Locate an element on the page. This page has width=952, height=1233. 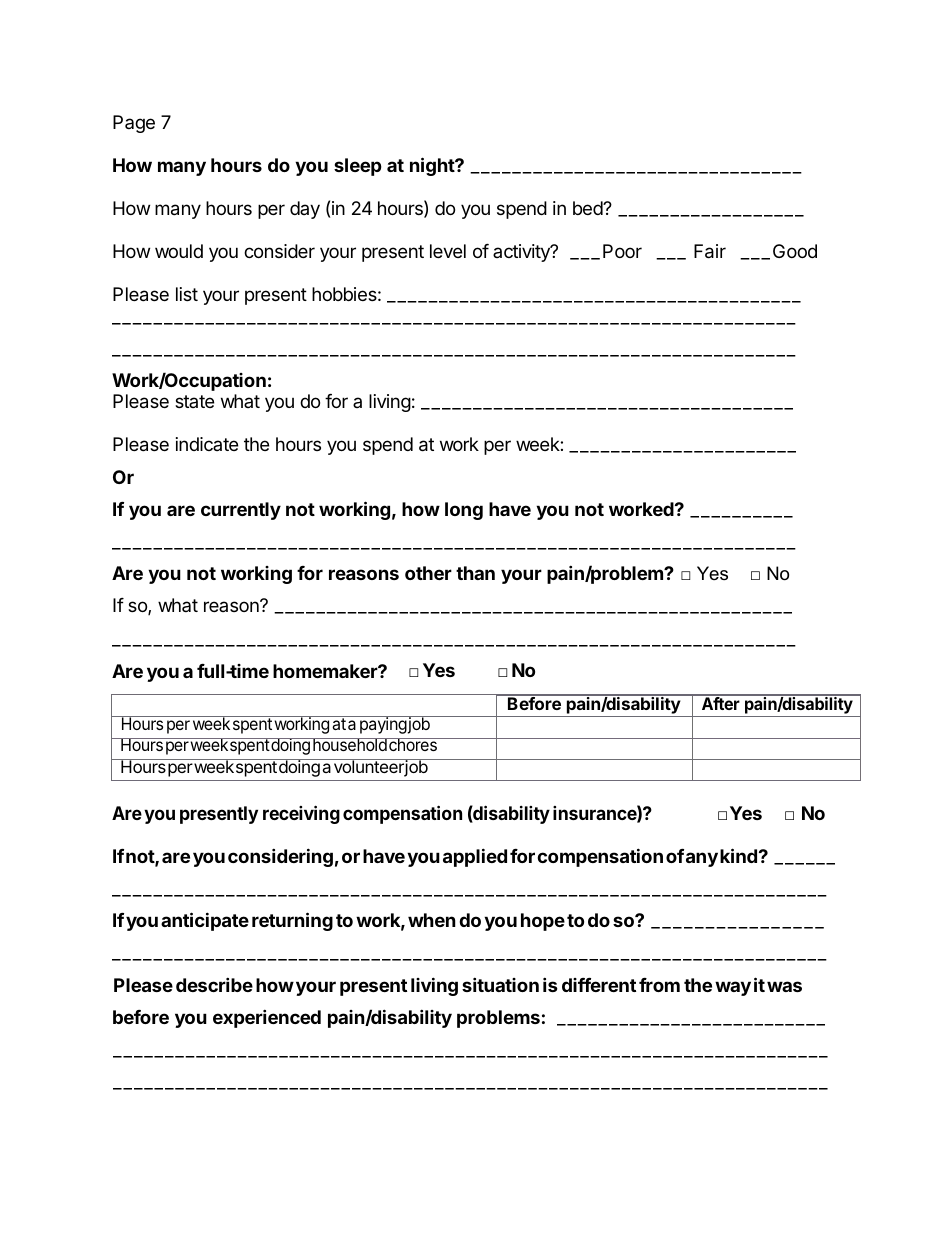
receiving is located at coordinates (301, 814).
